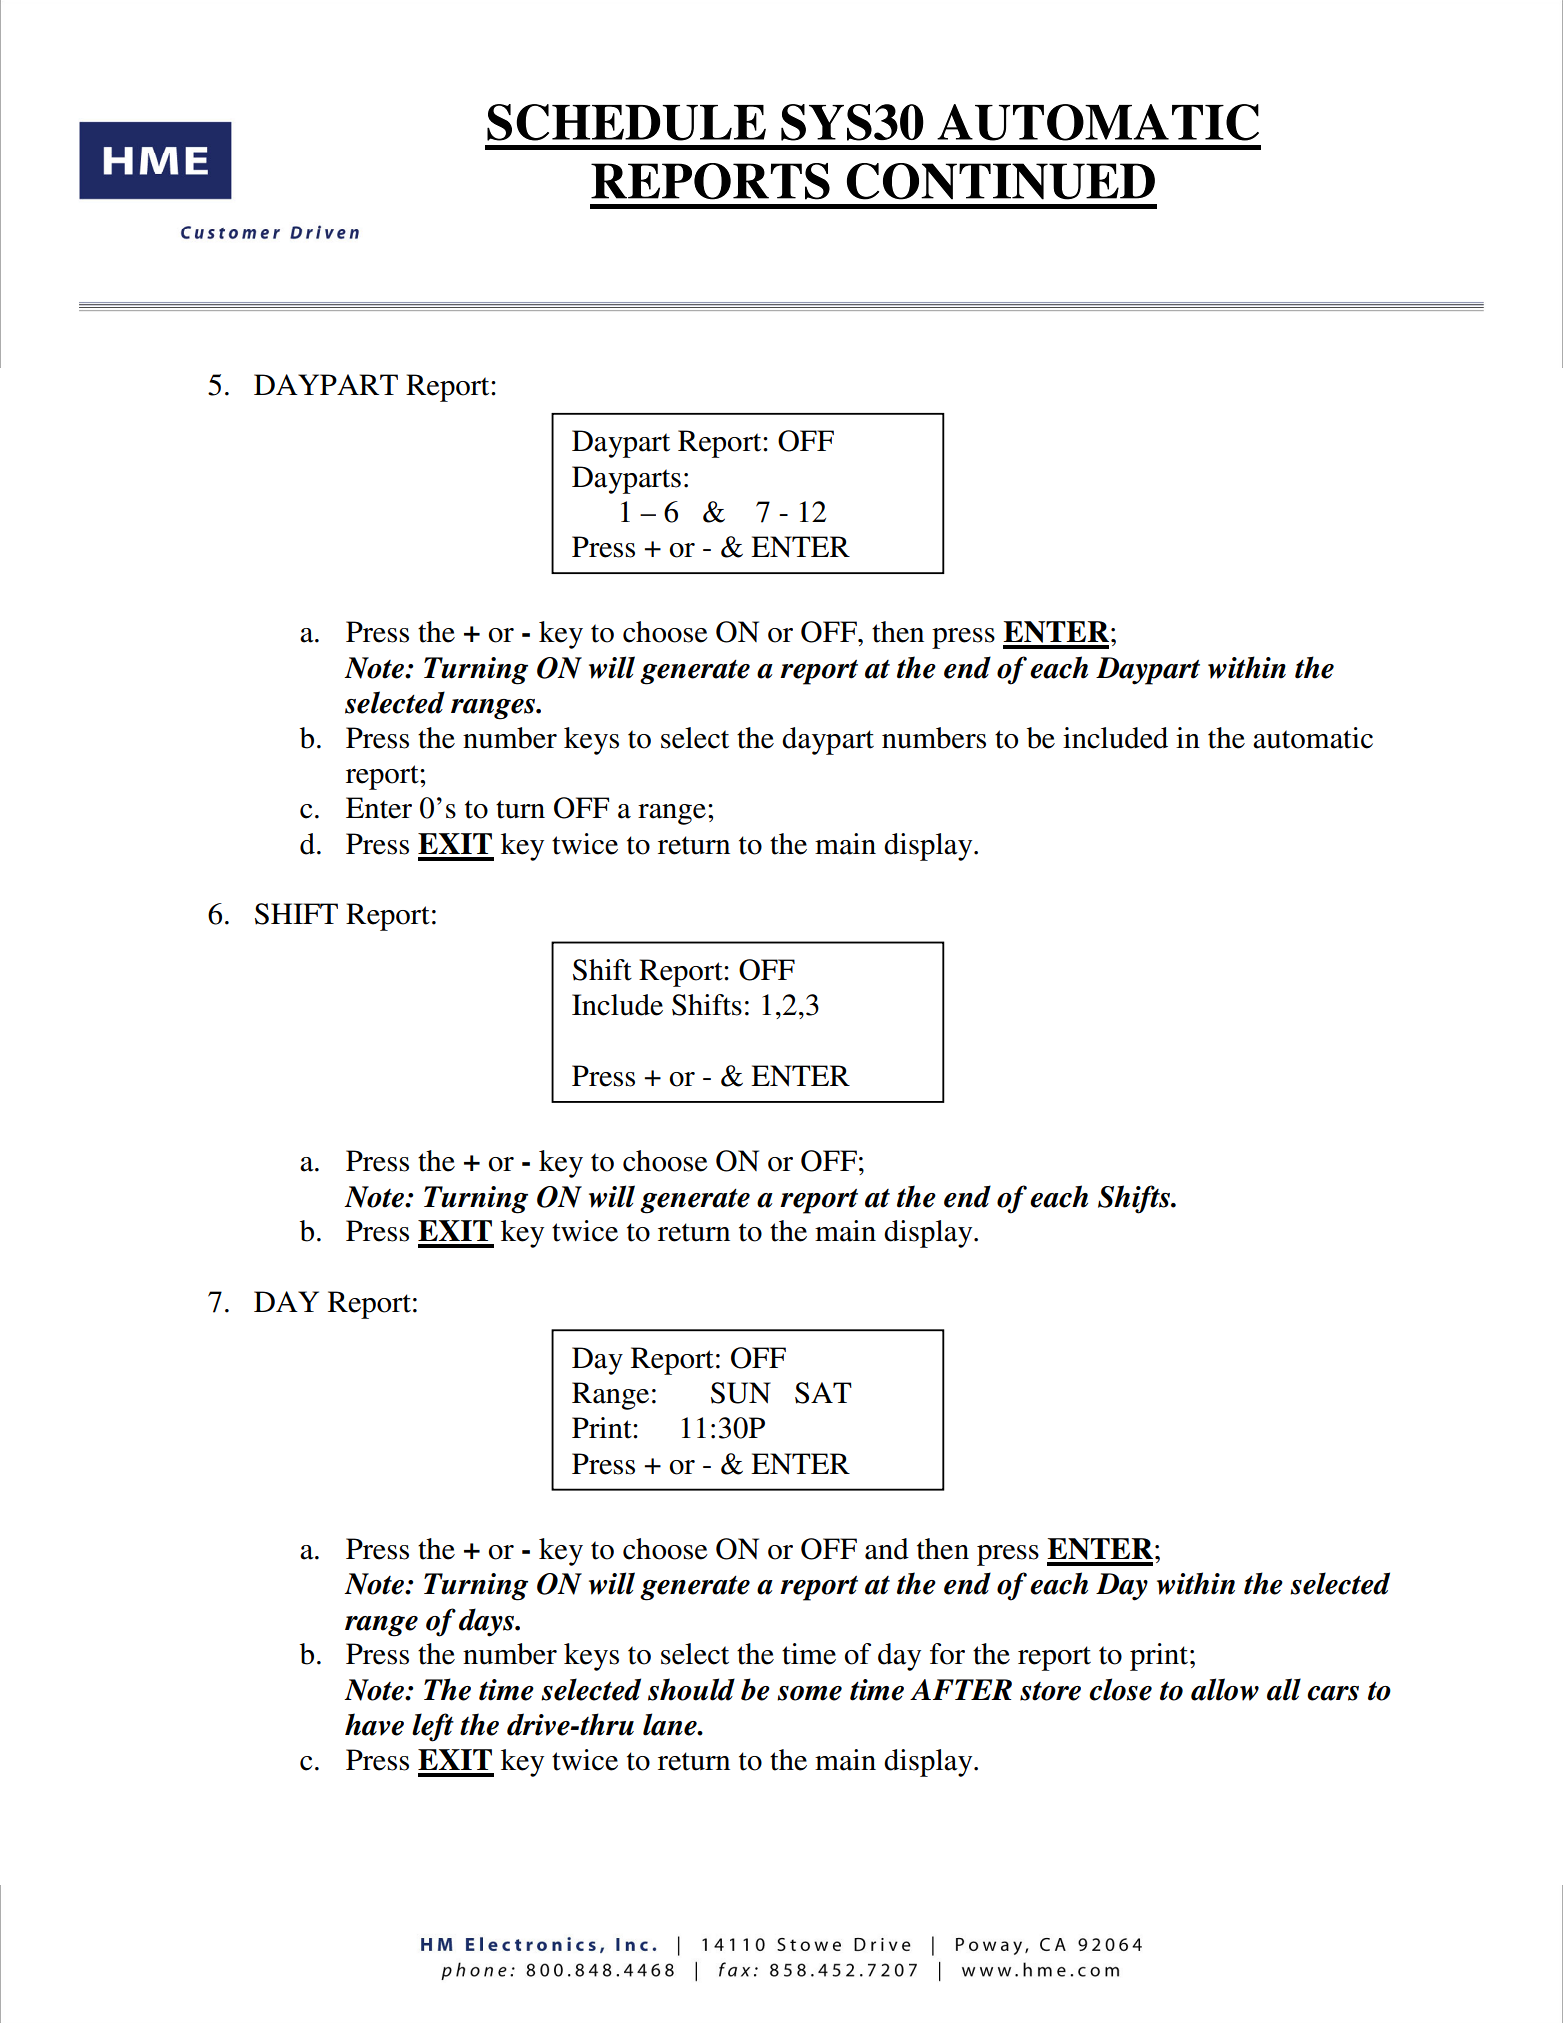 This document has height=2023, width=1563. What do you see at coordinates (961, 1689) in the document?
I see `AFTER` at bounding box center [961, 1689].
